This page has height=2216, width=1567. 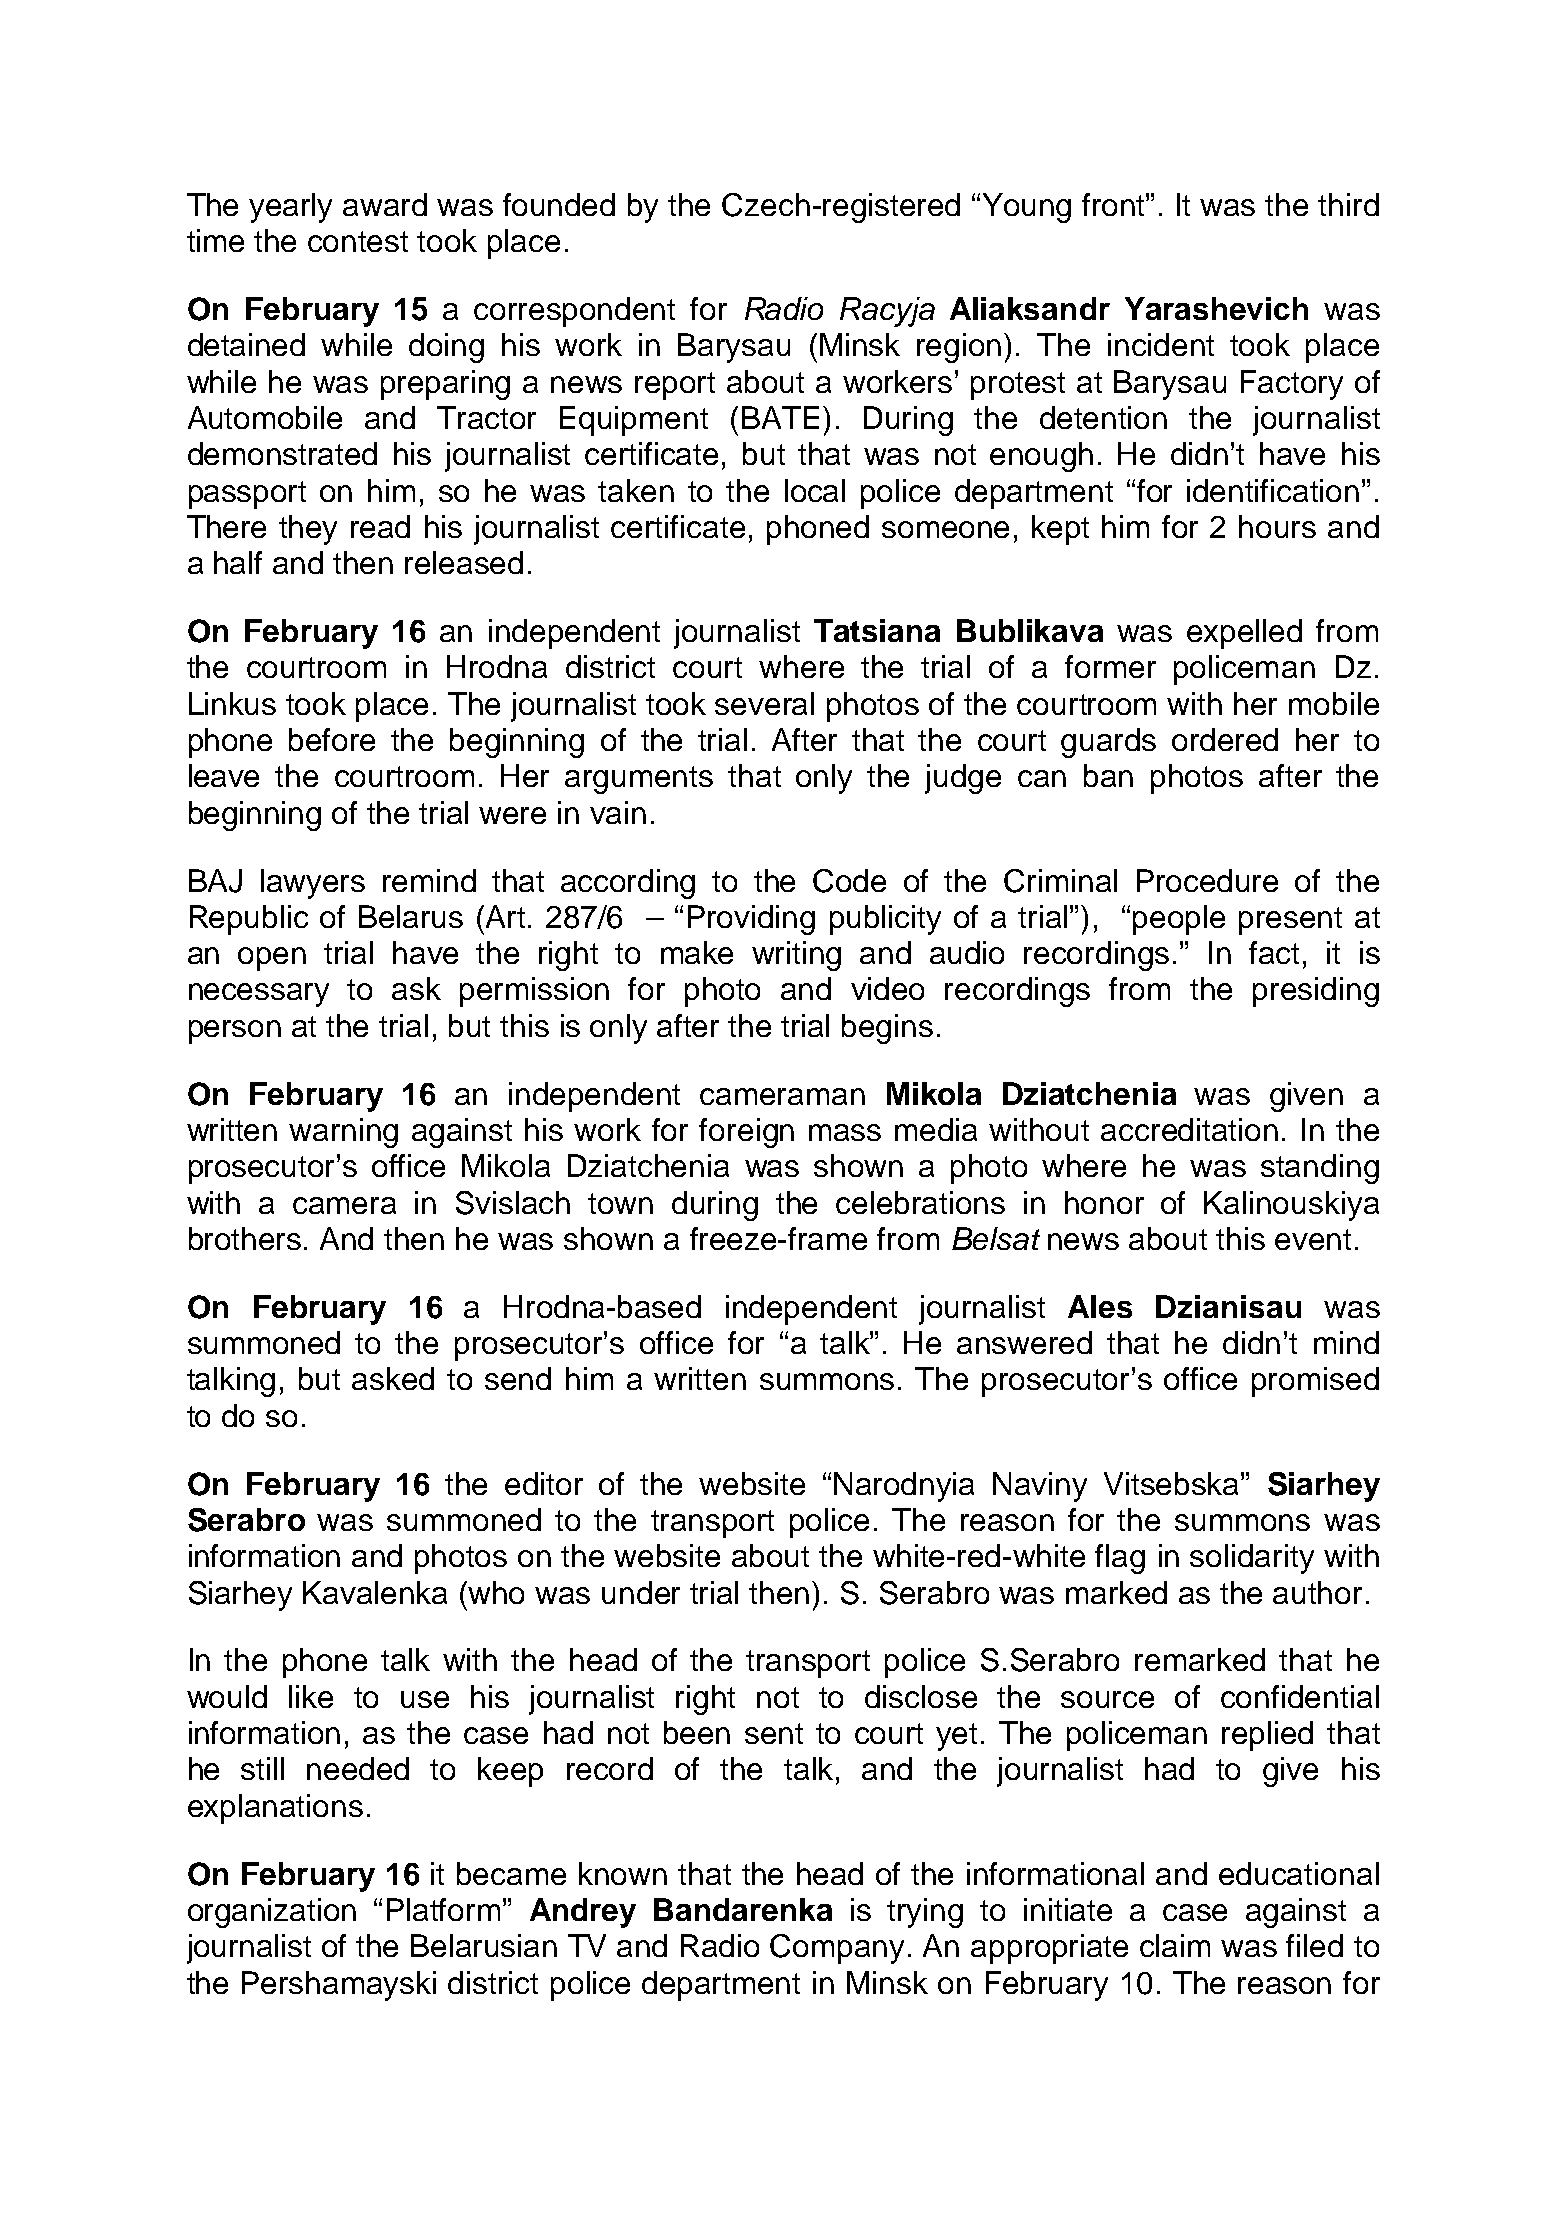 I want to click on claim, so click(x=1175, y=1945).
